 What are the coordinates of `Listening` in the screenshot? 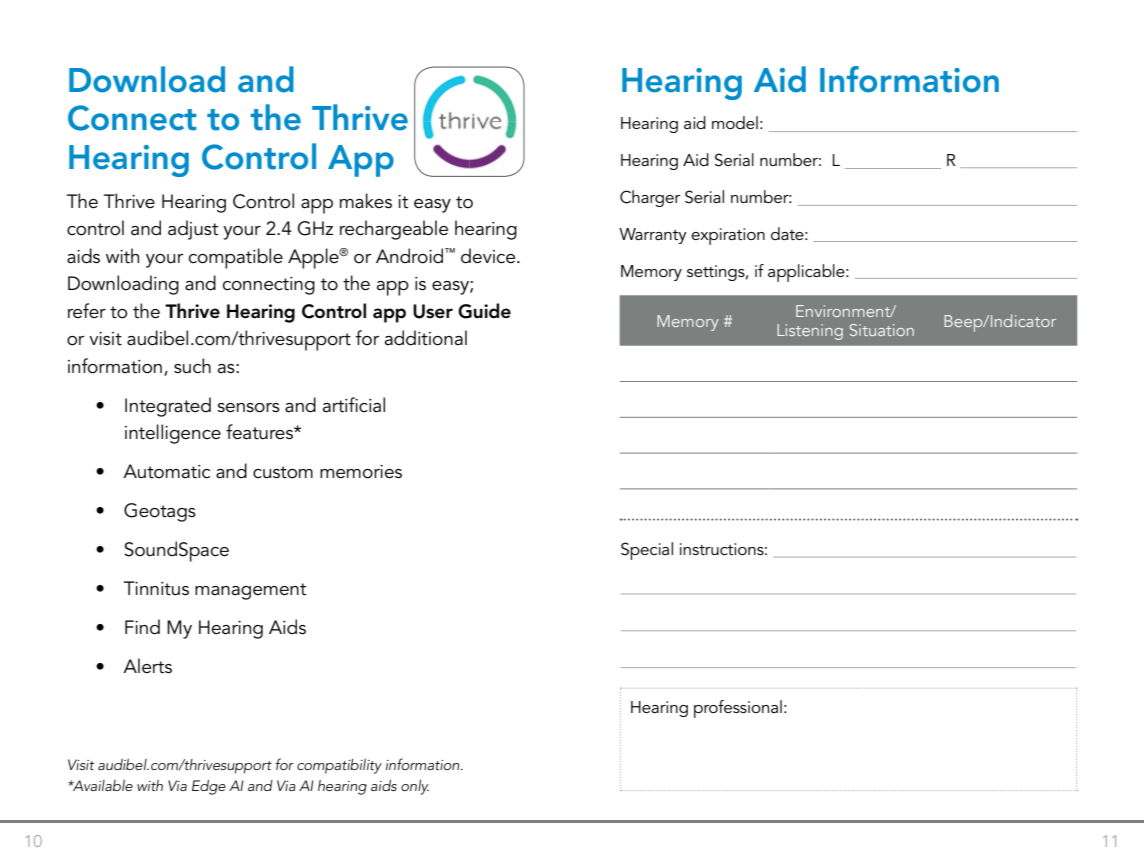 It's located at (810, 332).
